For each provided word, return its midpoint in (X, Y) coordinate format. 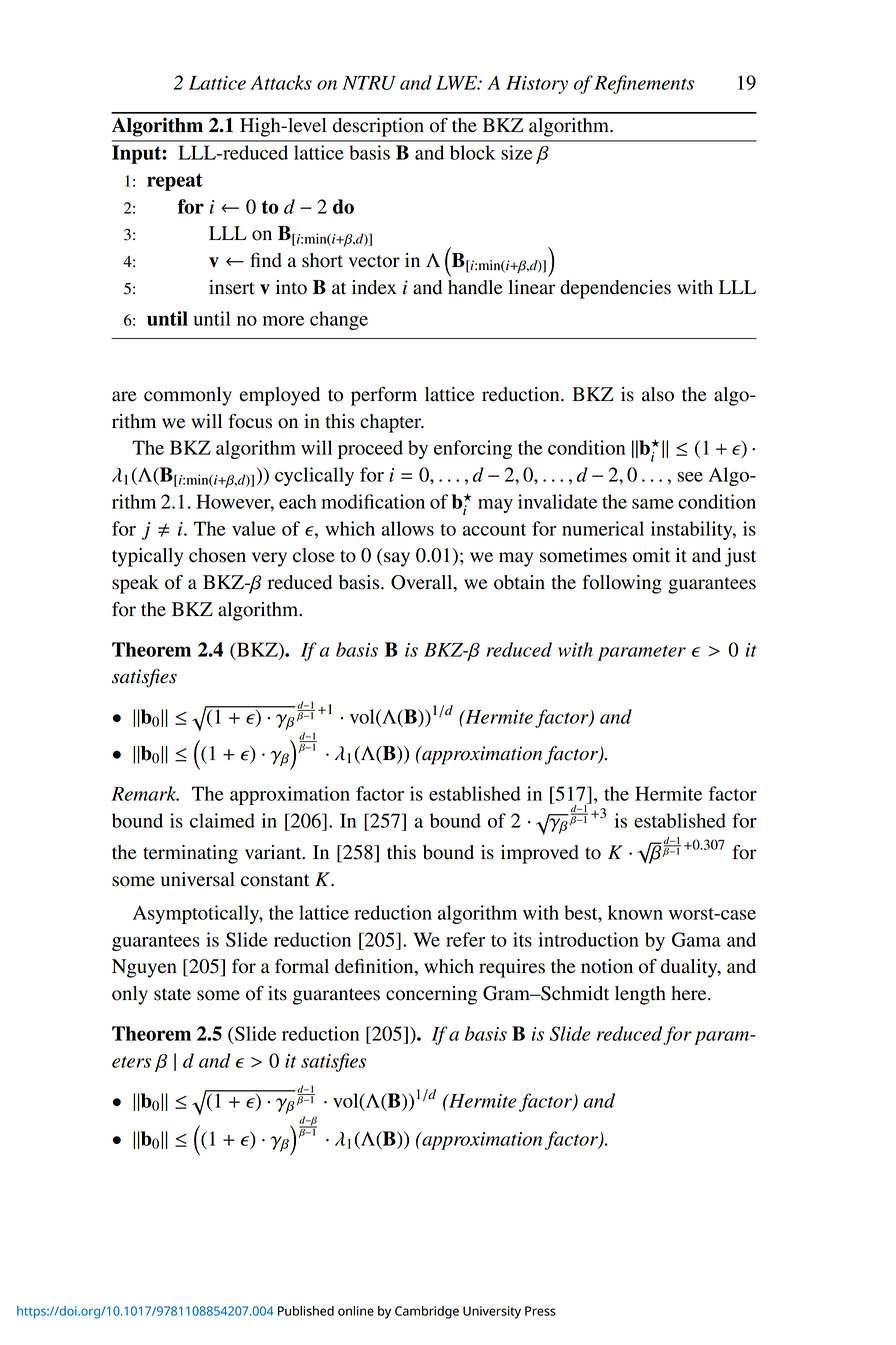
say (396, 559)
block (473, 152)
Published (306, 1311)
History (537, 85)
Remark (145, 793)
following (622, 584)
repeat (175, 182)
